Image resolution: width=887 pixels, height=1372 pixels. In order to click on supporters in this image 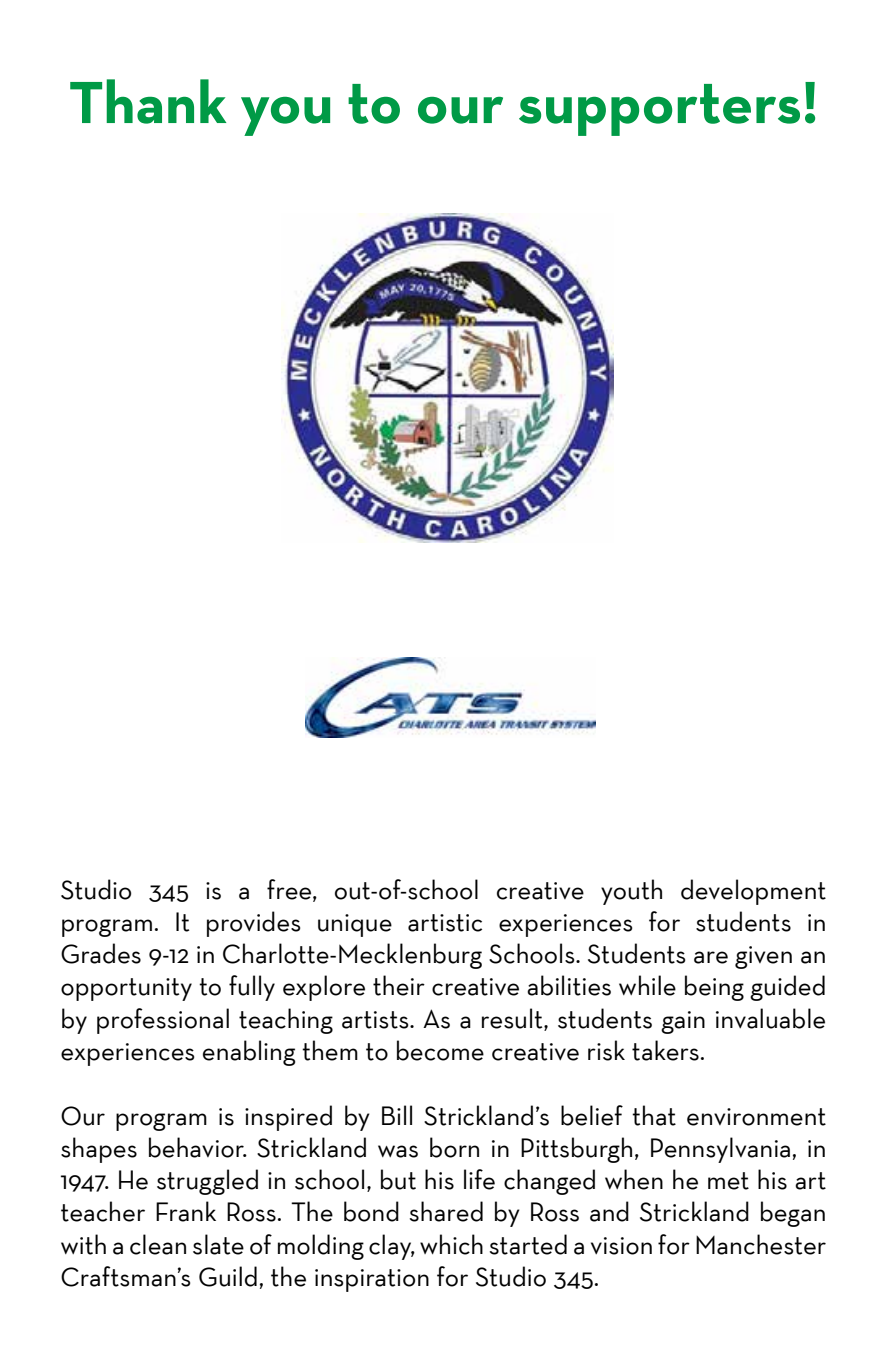, I will do `click(659, 110)`.
